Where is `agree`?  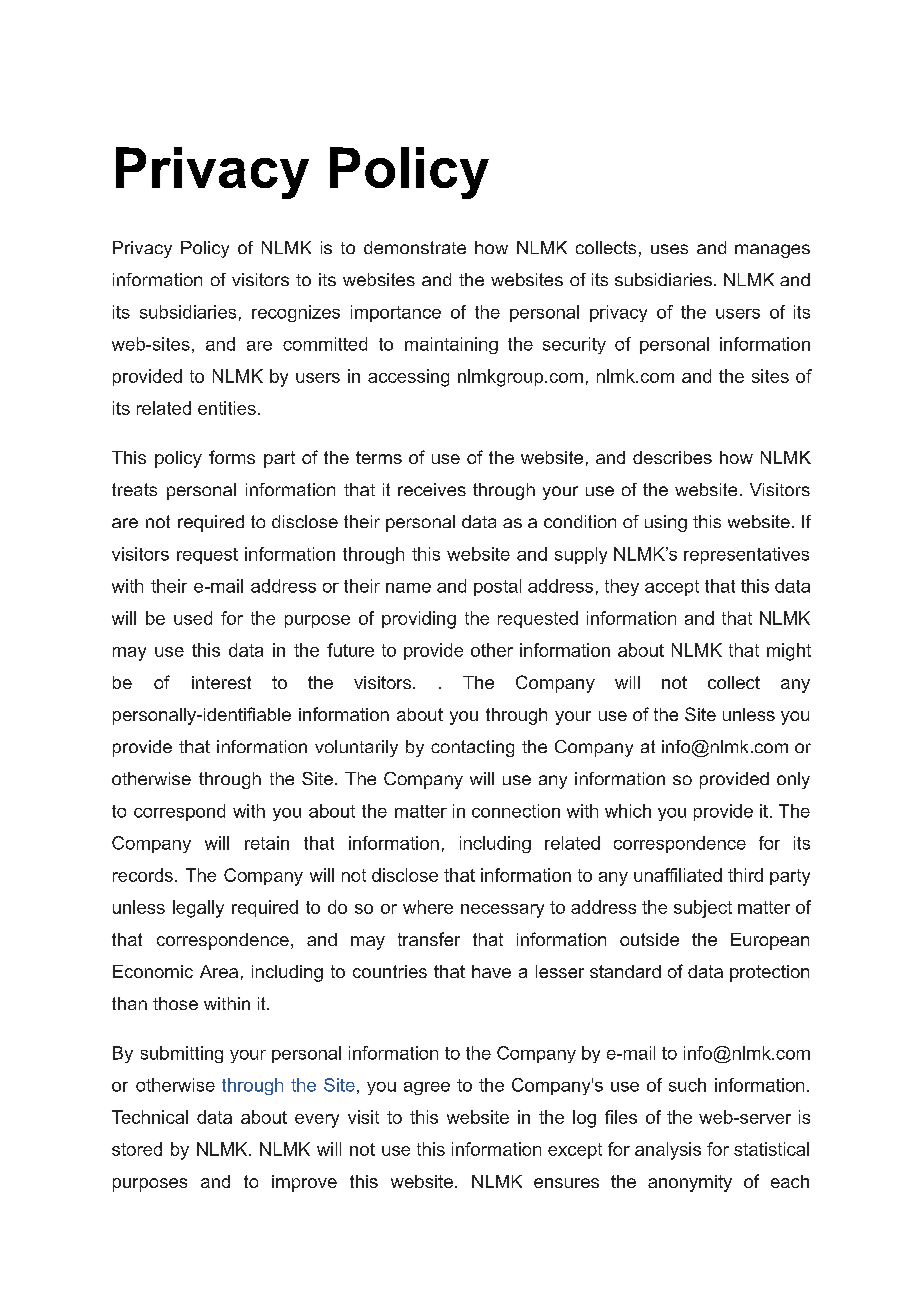
agree is located at coordinates (427, 1088).
